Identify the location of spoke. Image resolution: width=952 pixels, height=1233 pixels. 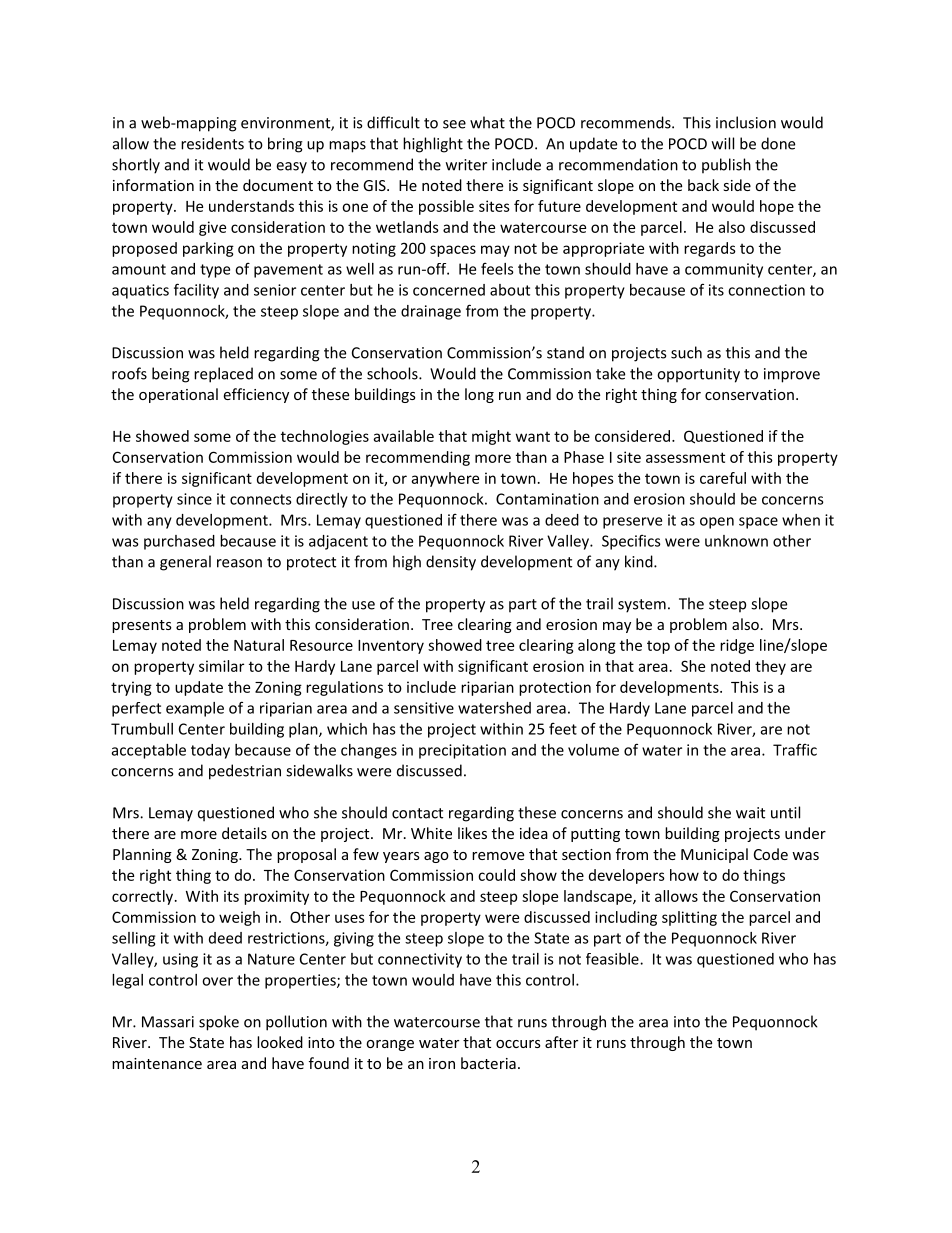
(219, 1023).
